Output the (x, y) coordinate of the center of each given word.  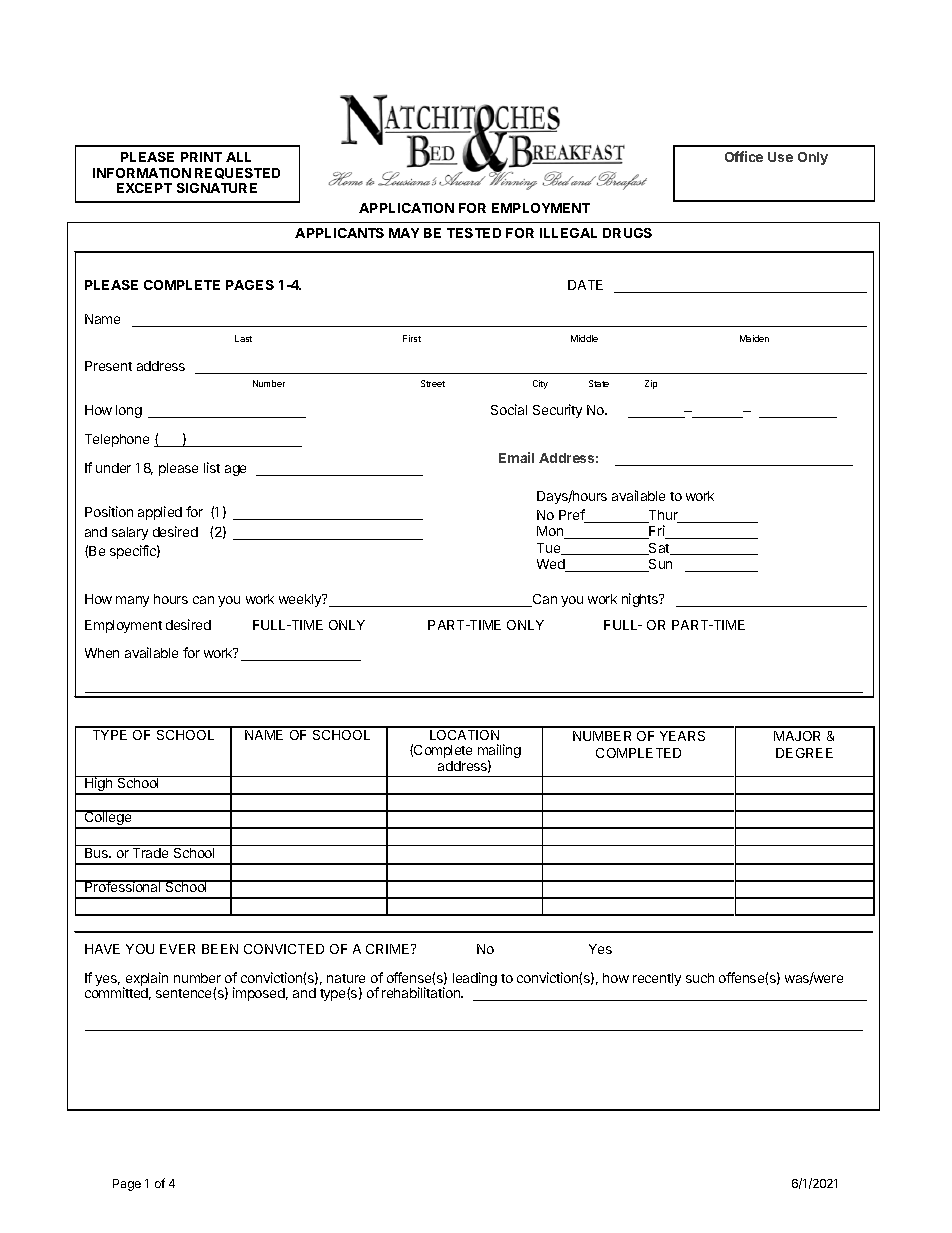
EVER (177, 949)
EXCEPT (144, 188)
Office (744, 156)
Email (516, 457)
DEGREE (804, 753)
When (102, 653)
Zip (651, 384)
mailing (499, 752)
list (212, 467)
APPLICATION (406, 208)
